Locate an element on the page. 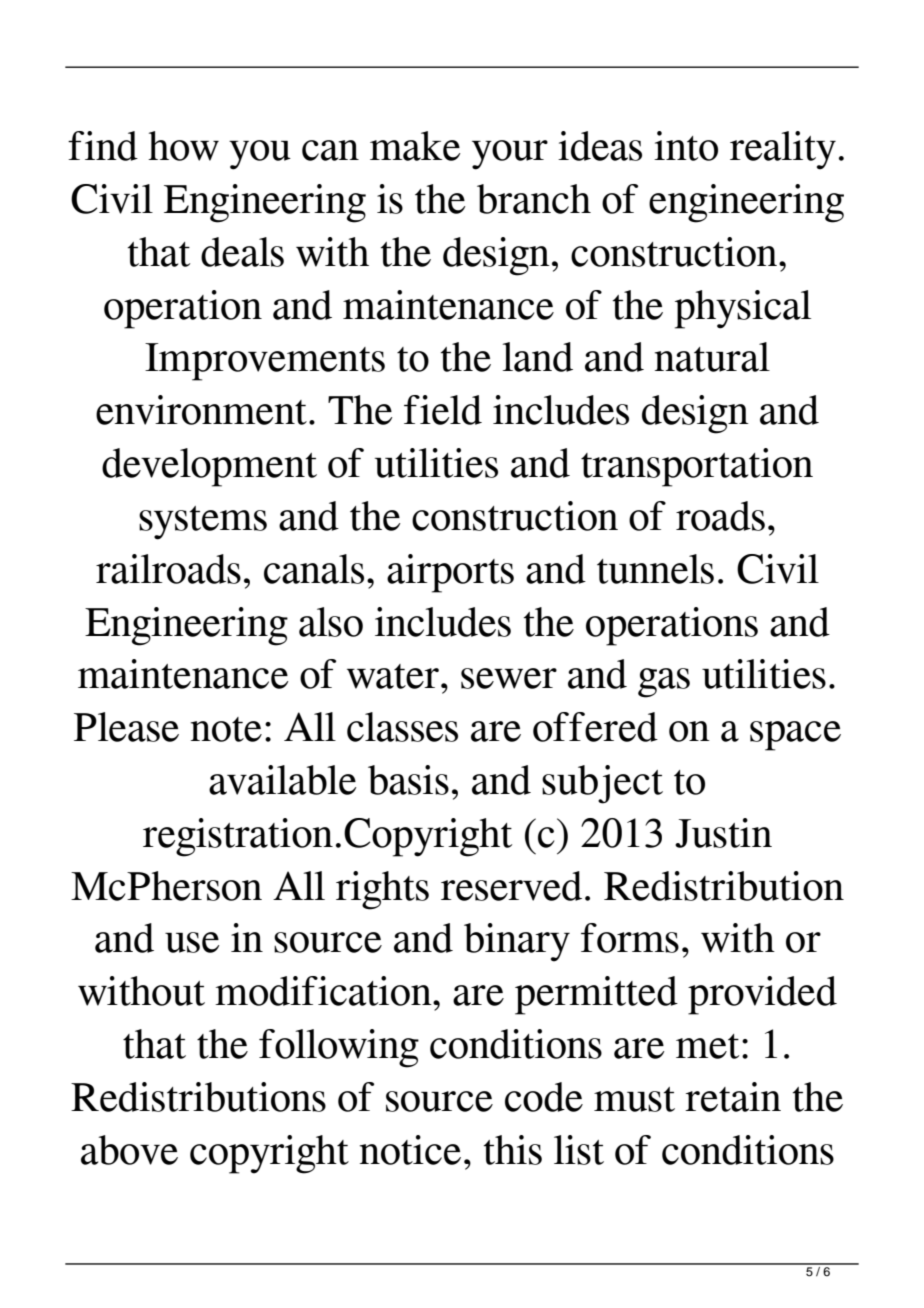 Image resolution: width=924 pixels, height=1308 pixels. make is located at coordinates (415, 146).
